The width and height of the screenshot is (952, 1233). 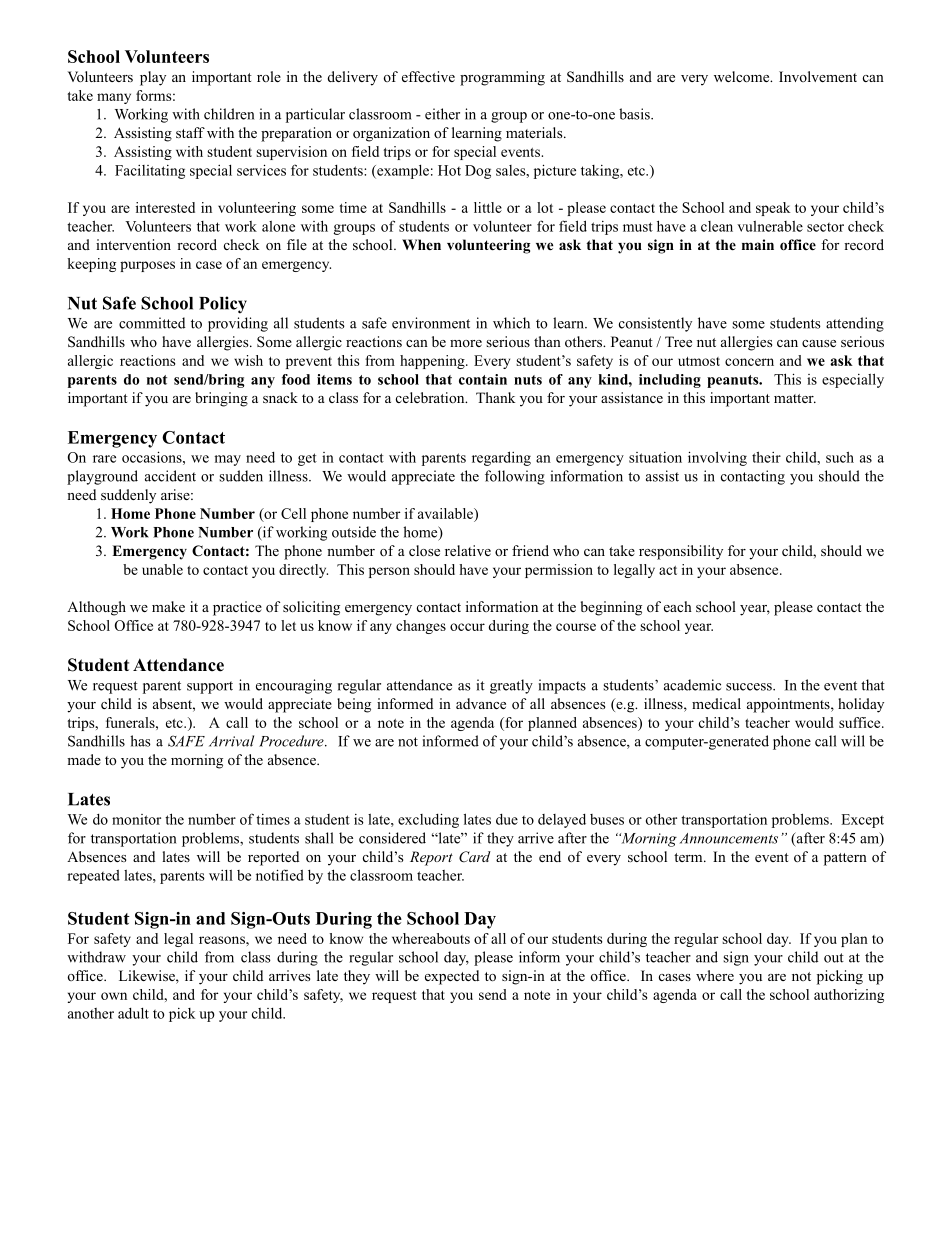 What do you see at coordinates (743, 77) in the screenshot?
I see `welcome` at bounding box center [743, 77].
